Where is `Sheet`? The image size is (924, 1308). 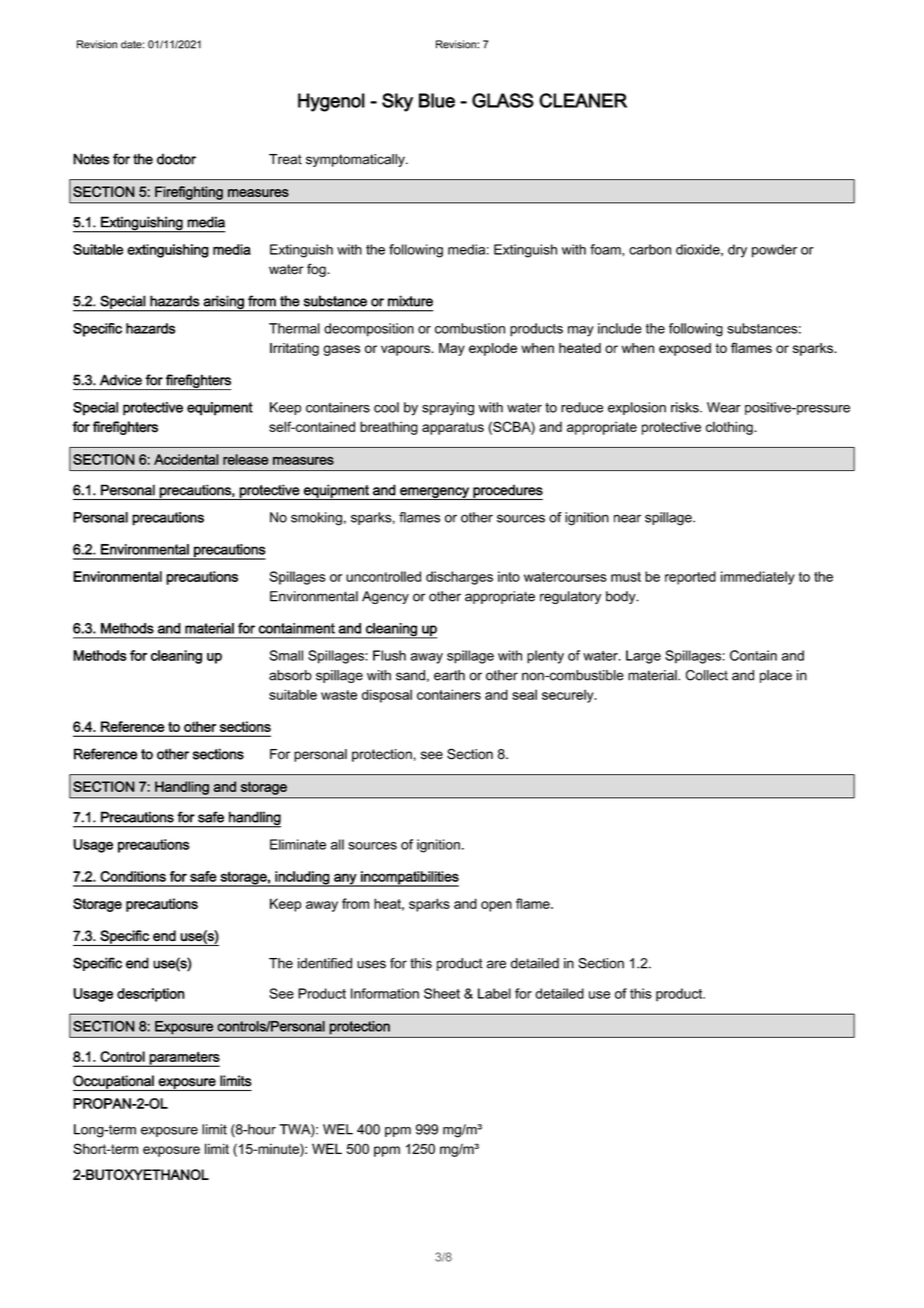
Sheet is located at coordinates (442, 993).
